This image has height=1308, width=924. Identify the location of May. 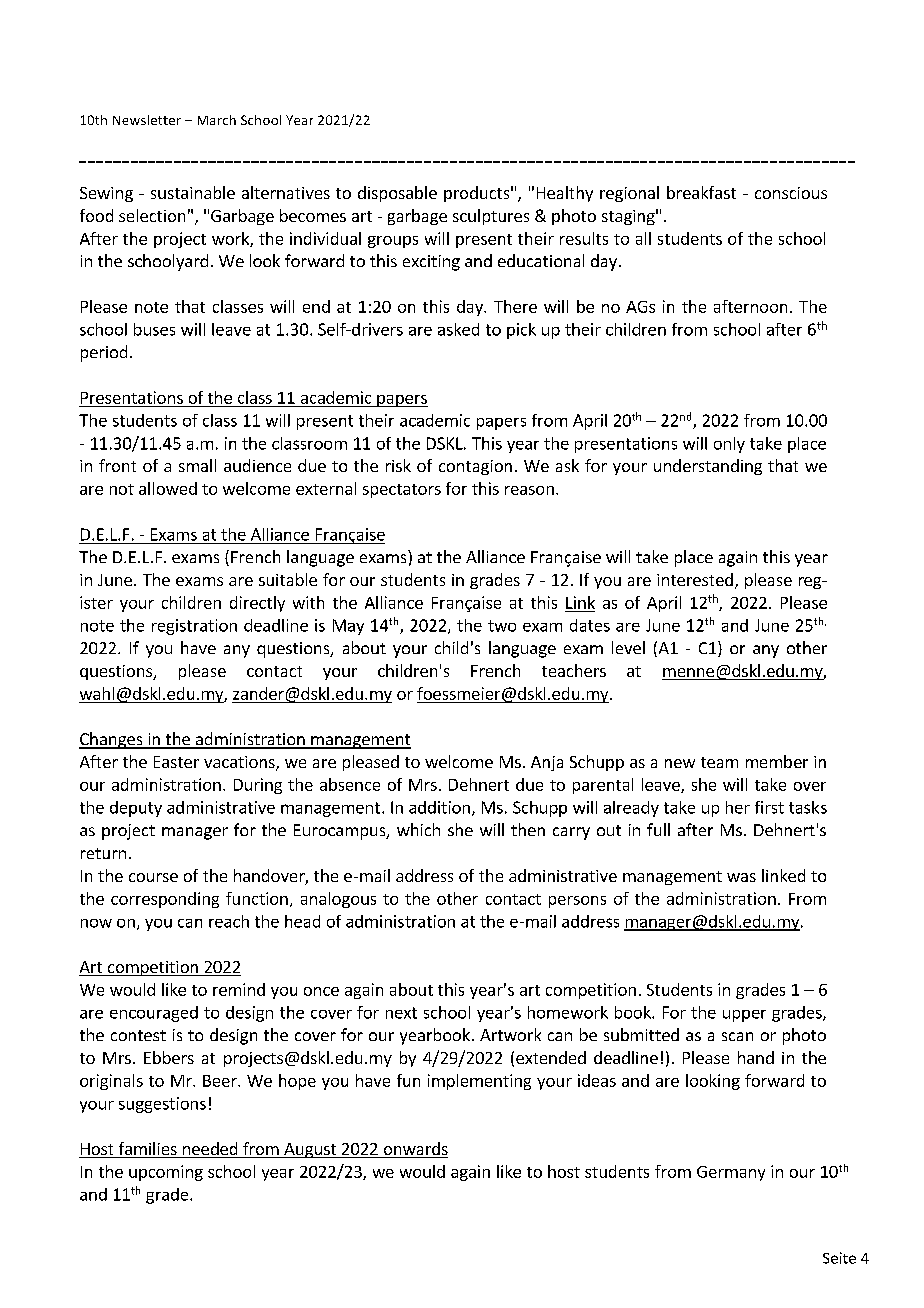
(348, 627).
